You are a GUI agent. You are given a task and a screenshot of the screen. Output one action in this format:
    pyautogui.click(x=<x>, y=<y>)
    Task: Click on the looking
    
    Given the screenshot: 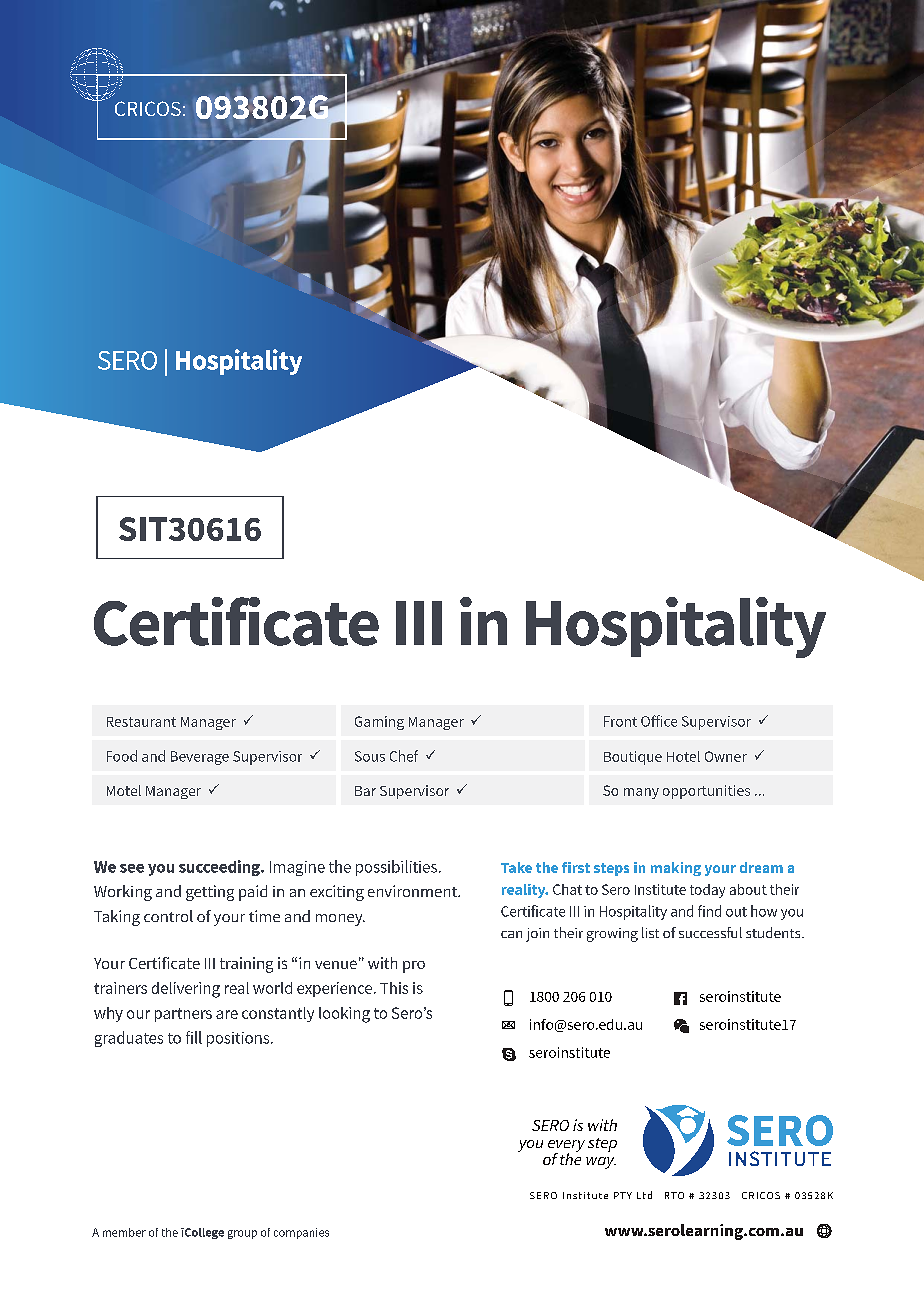 What is the action you would take?
    pyautogui.click(x=344, y=1015)
